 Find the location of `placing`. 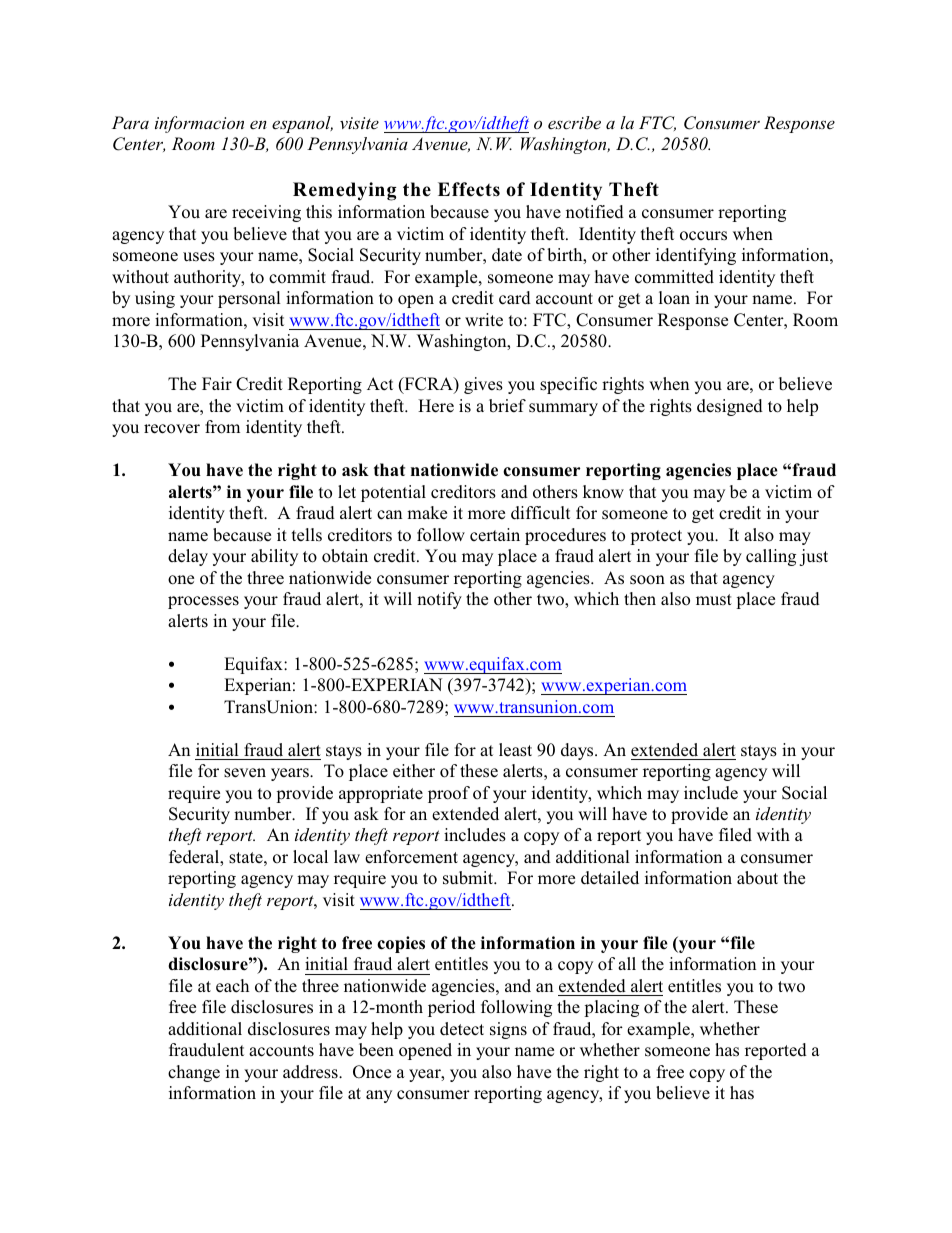

placing is located at coordinates (611, 1008).
